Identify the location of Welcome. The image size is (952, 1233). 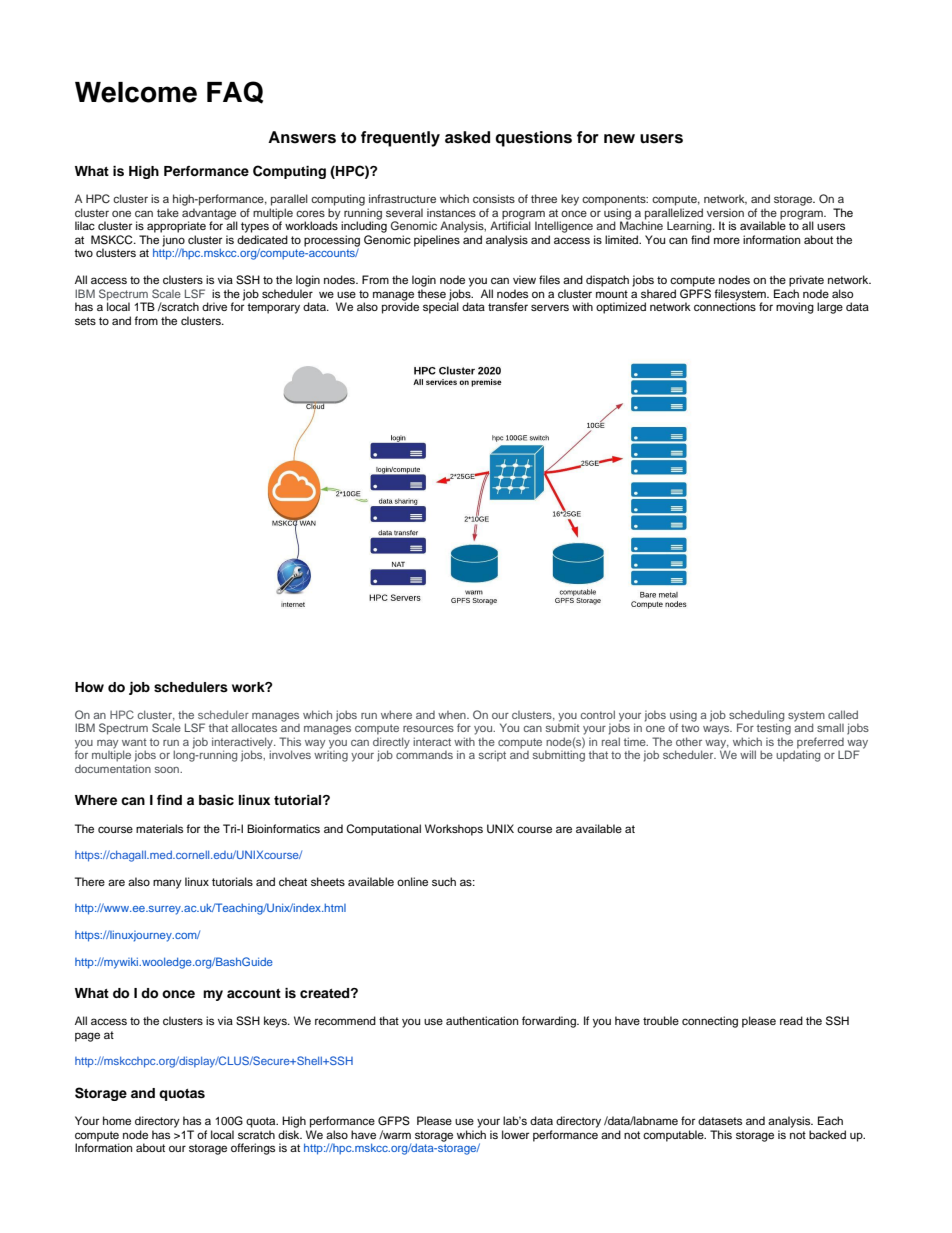
(136, 92).
